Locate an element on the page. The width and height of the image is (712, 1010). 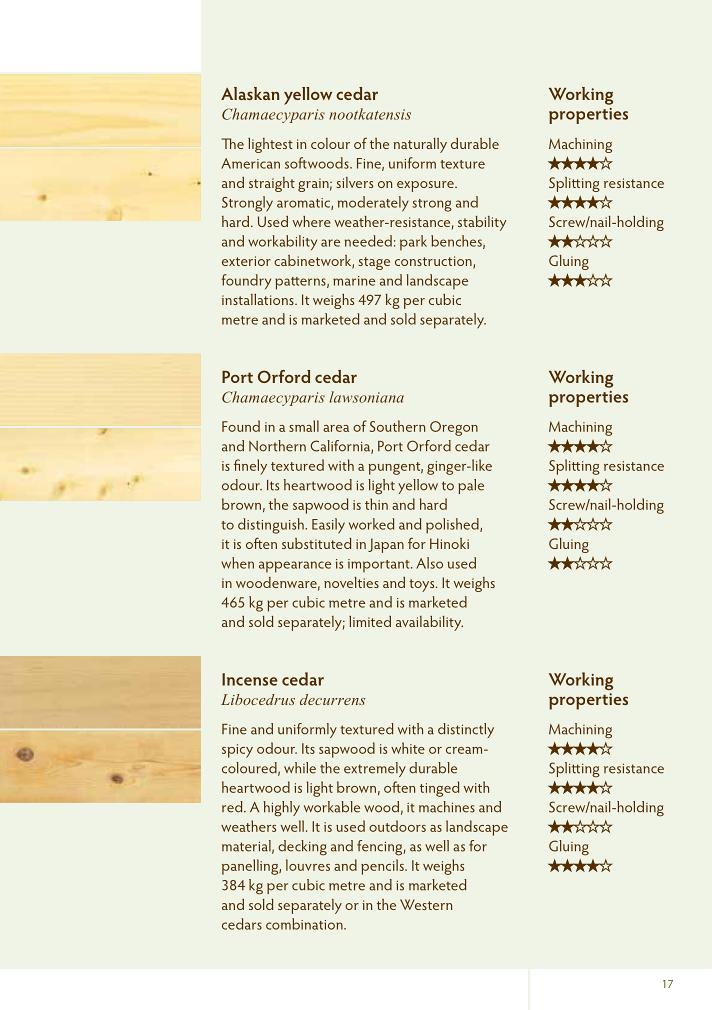
combination is located at coordinates (305, 924).
